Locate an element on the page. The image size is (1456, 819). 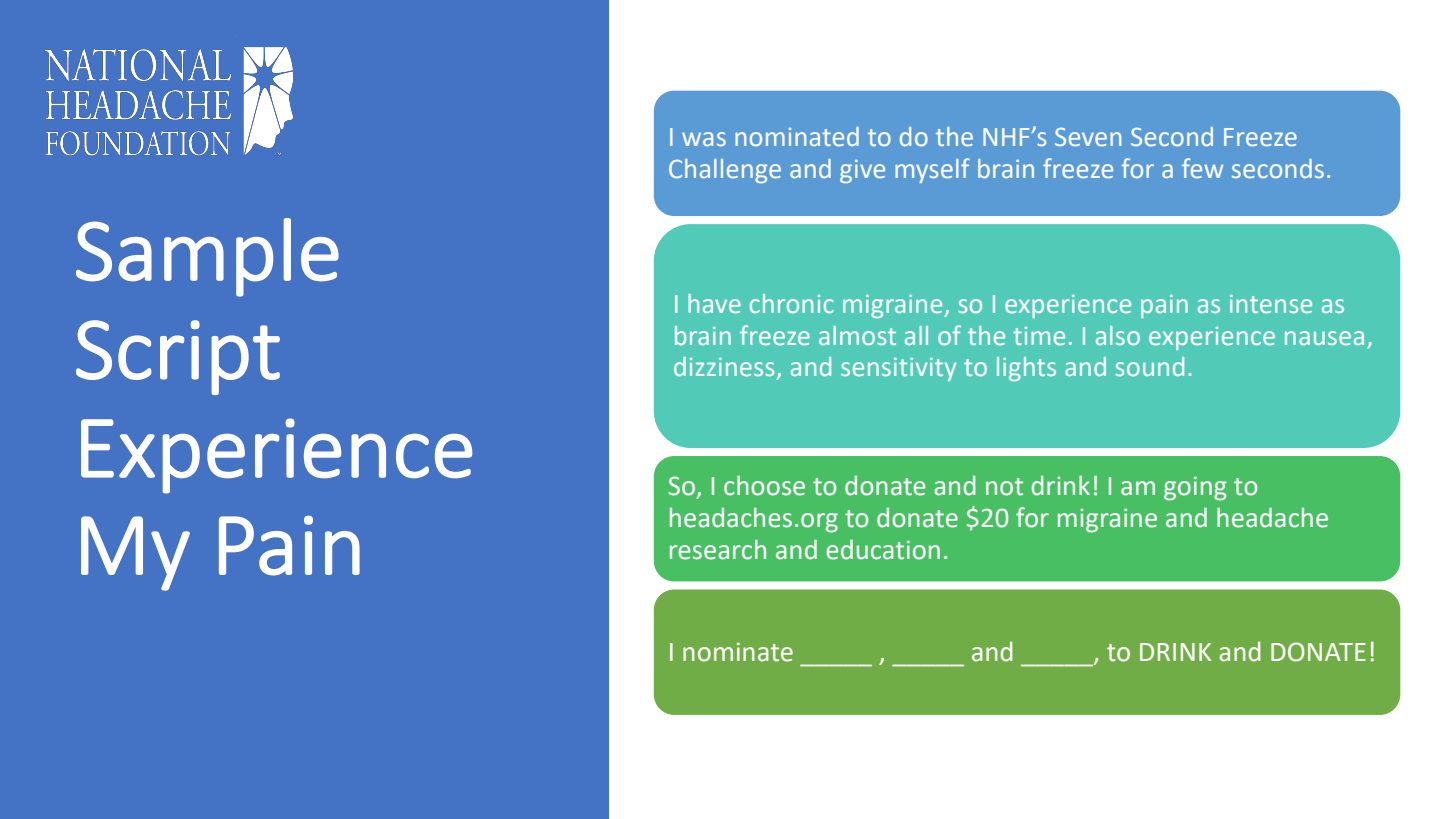
Sample is located at coordinates (207, 257).
